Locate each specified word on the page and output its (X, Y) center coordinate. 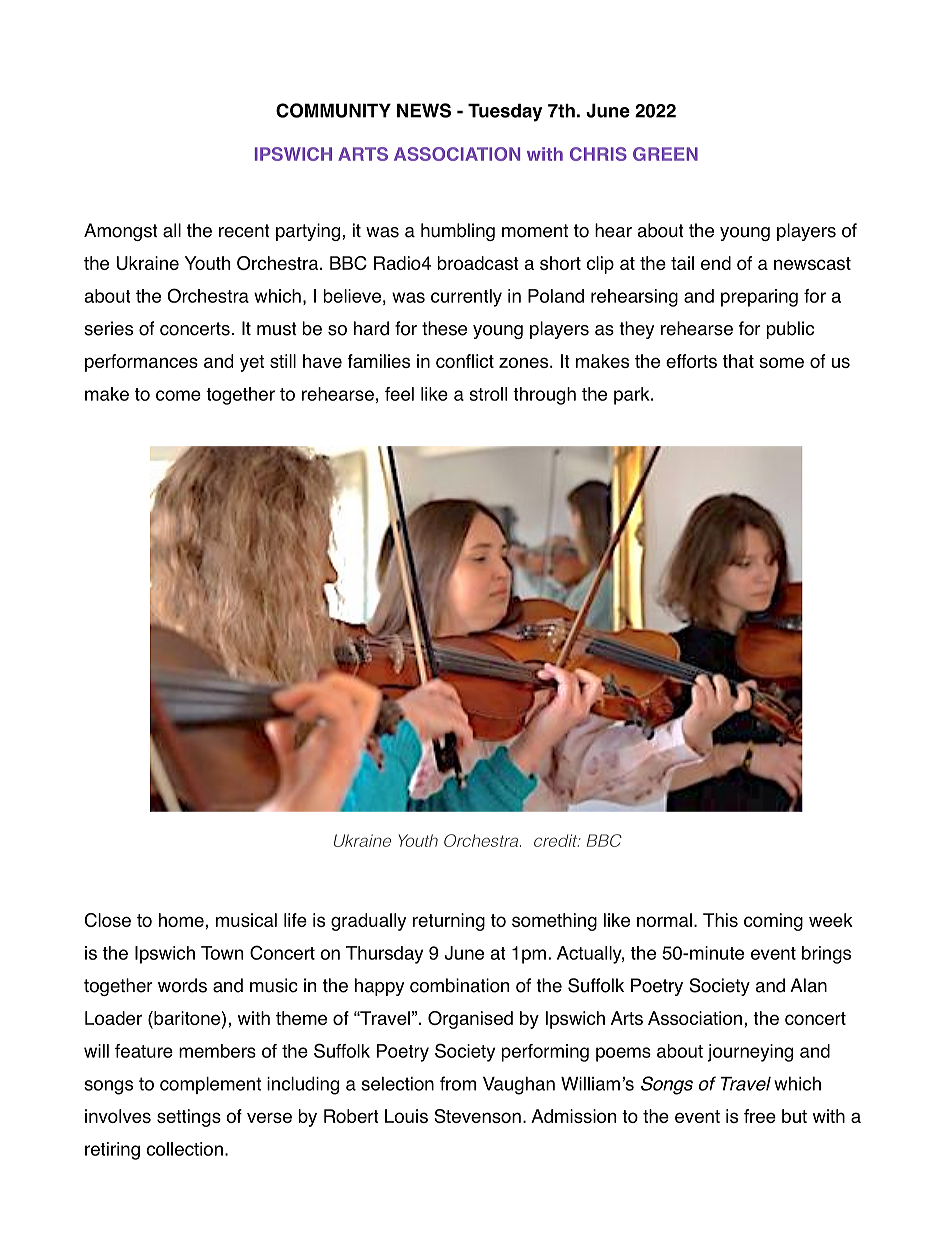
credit (557, 840)
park (633, 396)
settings (189, 1118)
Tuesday (505, 112)
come (178, 395)
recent (244, 231)
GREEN (665, 154)
